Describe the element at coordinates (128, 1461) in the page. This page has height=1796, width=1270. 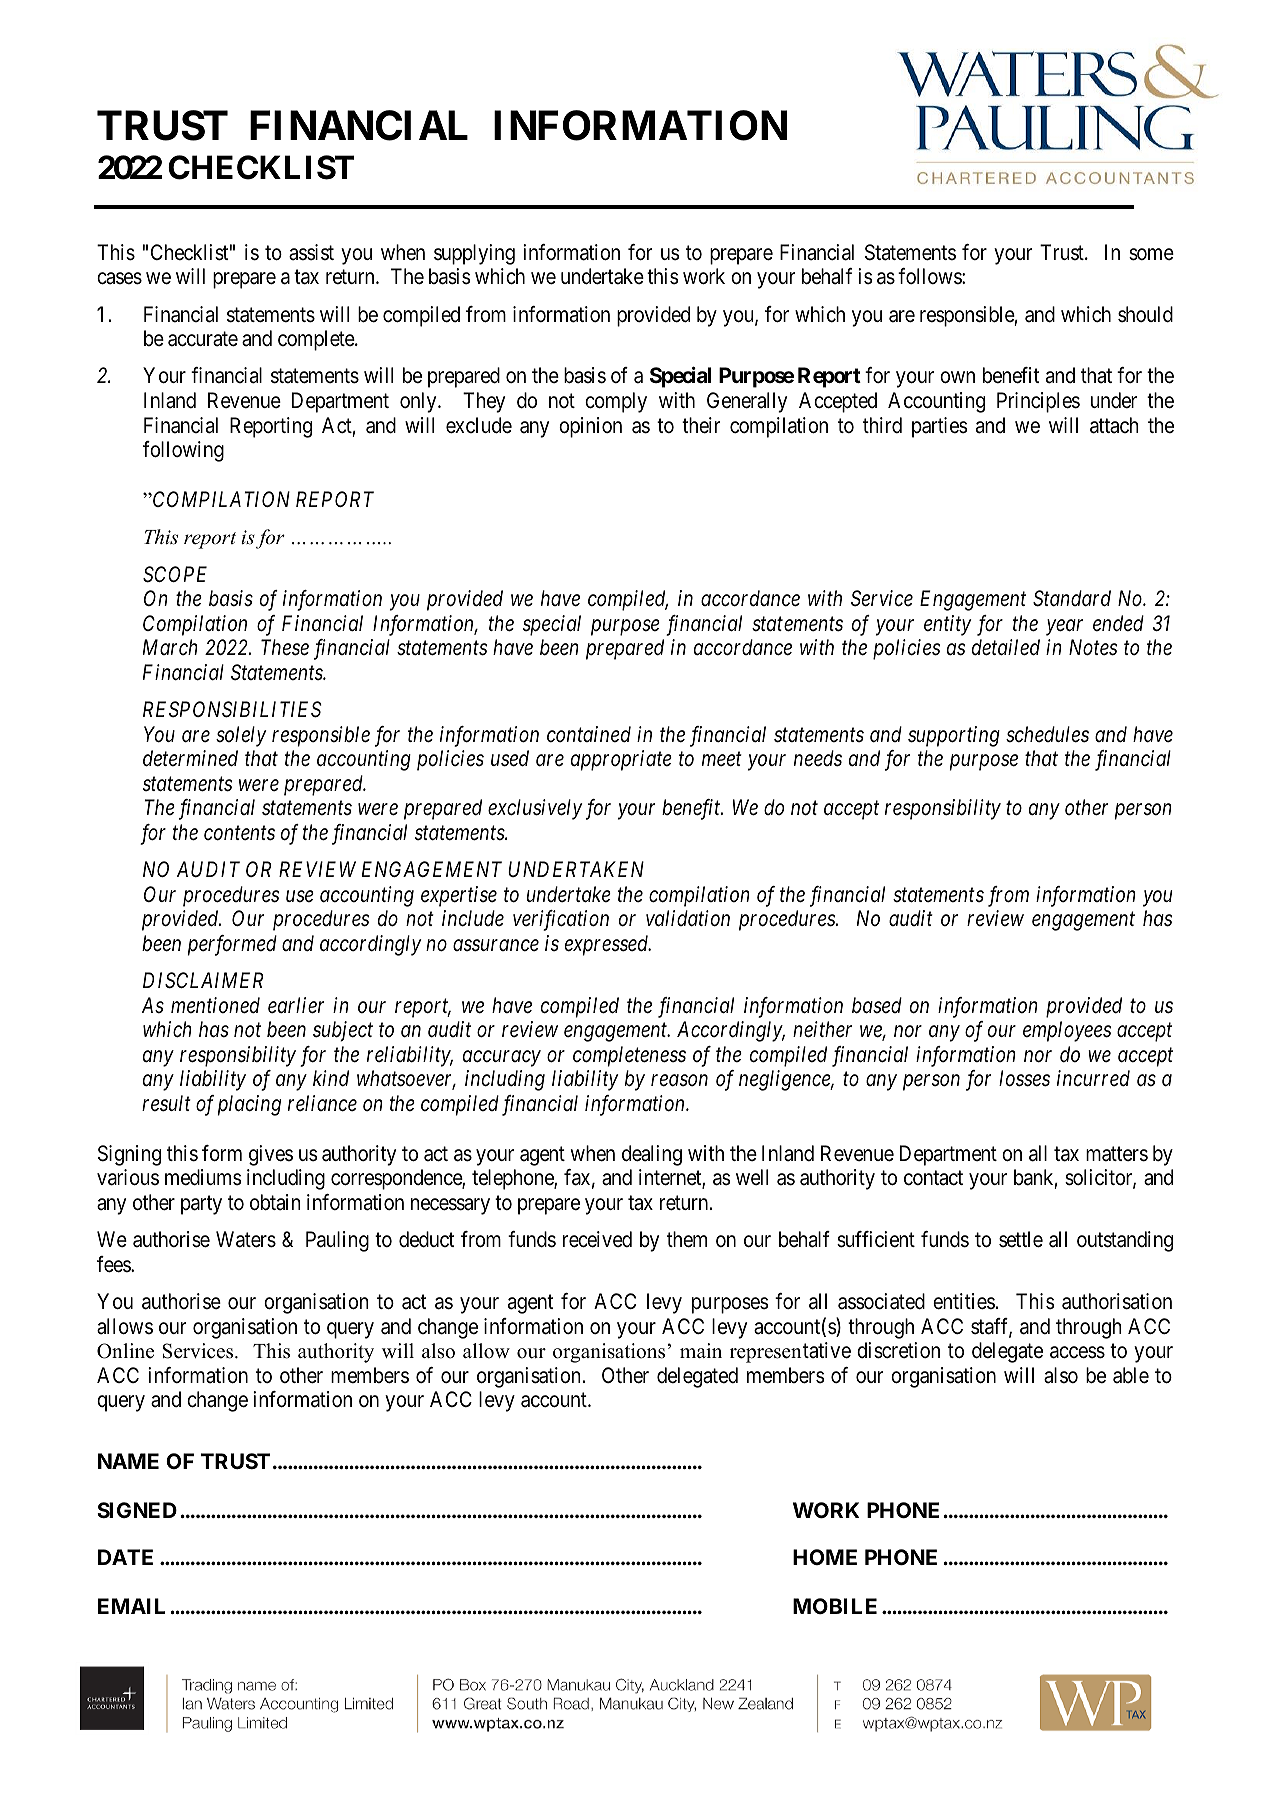
I see `NAME` at that location.
